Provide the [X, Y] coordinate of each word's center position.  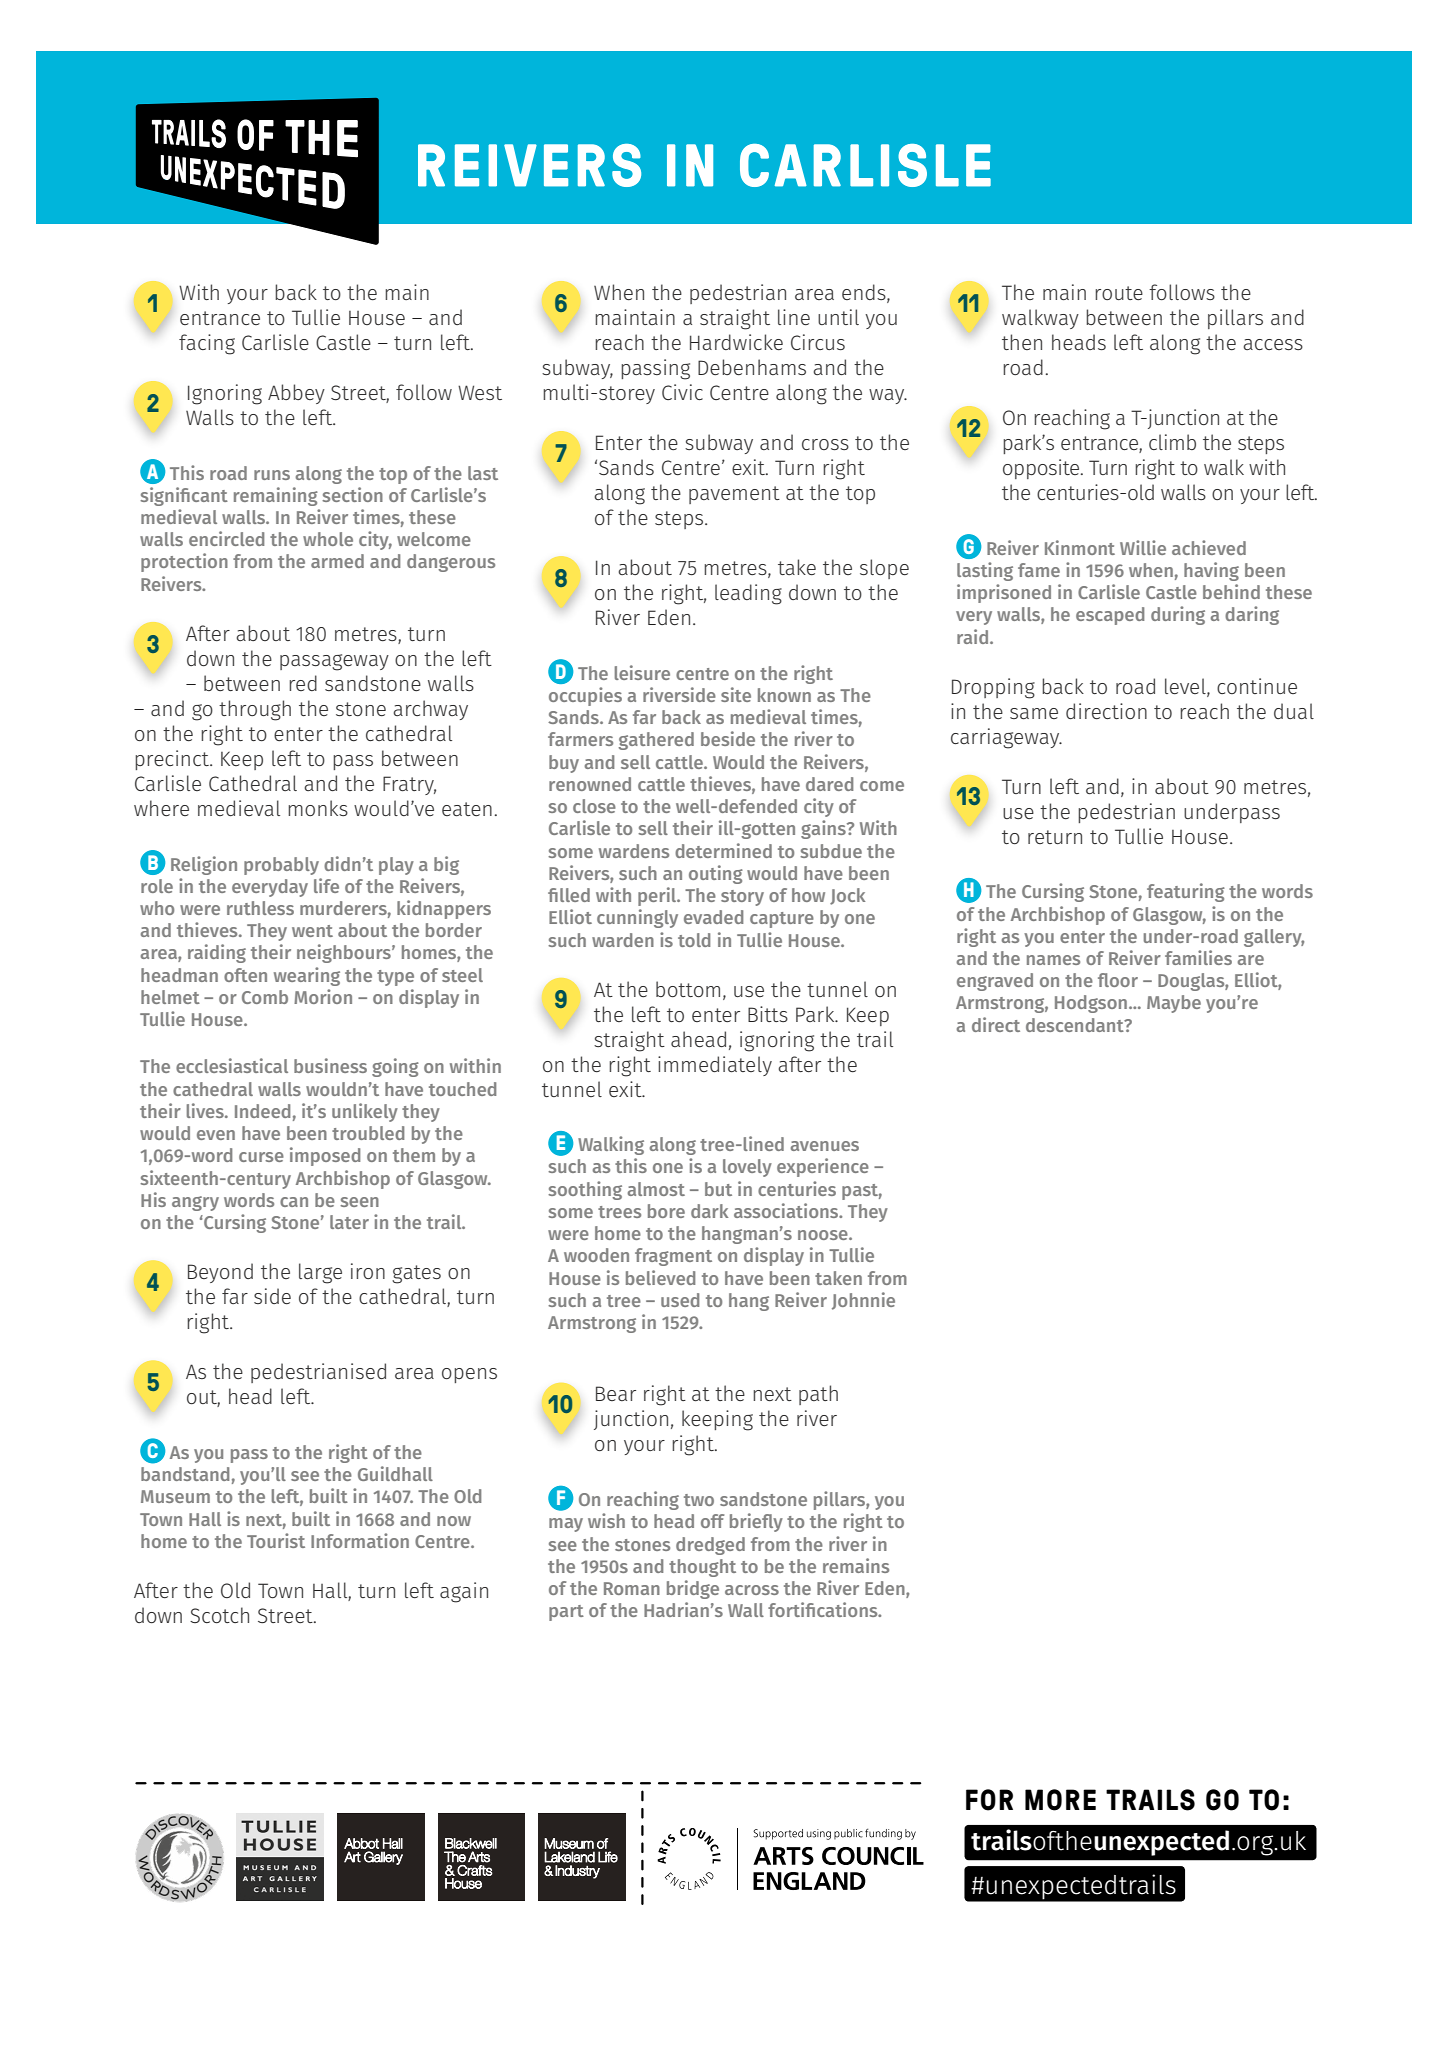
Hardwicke [736, 342]
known [784, 695]
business [330, 1065]
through [255, 710]
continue [1257, 686]
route [1119, 293]
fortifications [824, 1609]
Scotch [219, 1615]
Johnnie [863, 1301]
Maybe [1174, 1004]
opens [469, 1375]
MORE [1060, 1800]
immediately [715, 1066]
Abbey [296, 394]
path [818, 1395]
